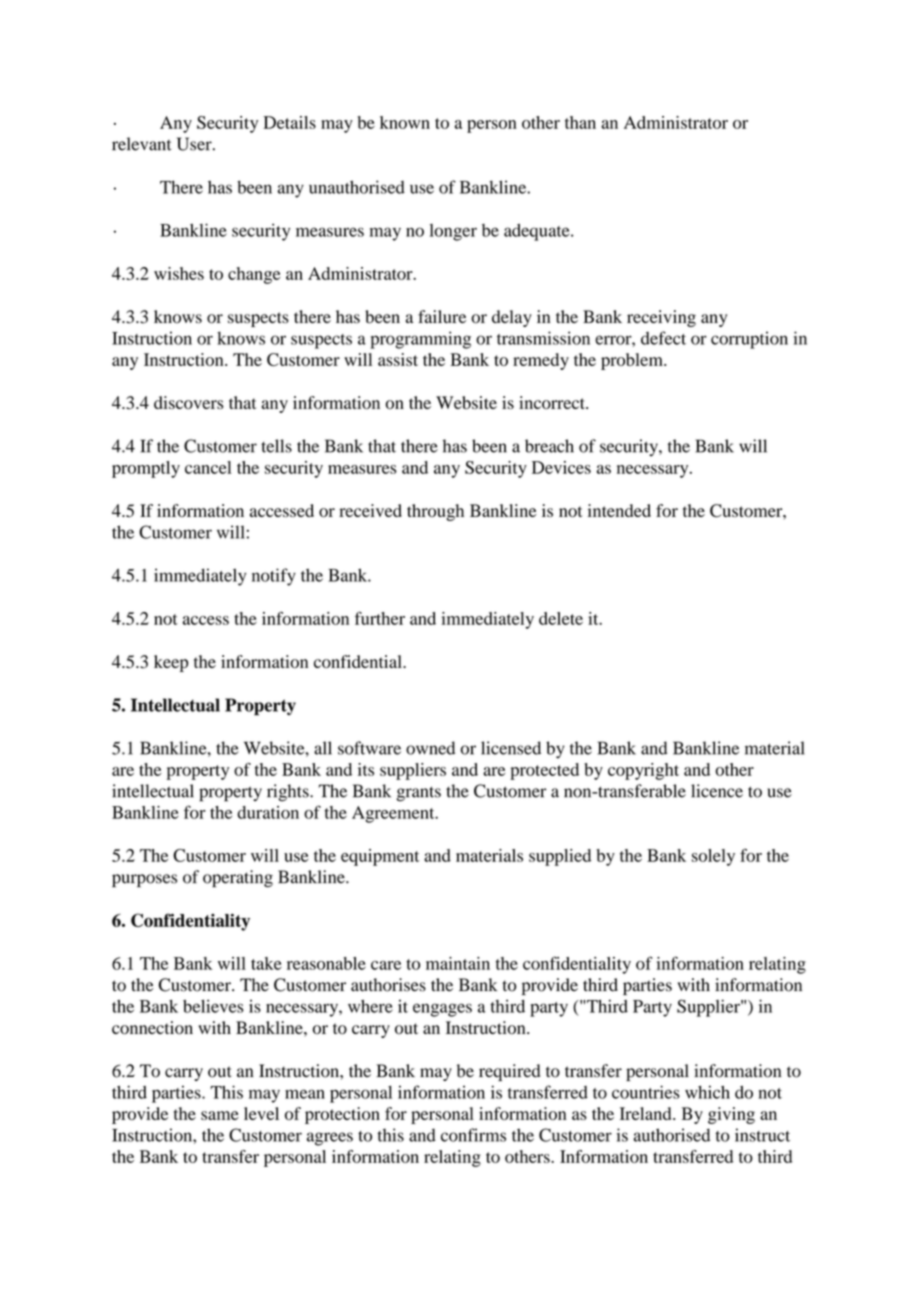 This image has width=924, height=1308. I want to click on known, so click(405, 122).
